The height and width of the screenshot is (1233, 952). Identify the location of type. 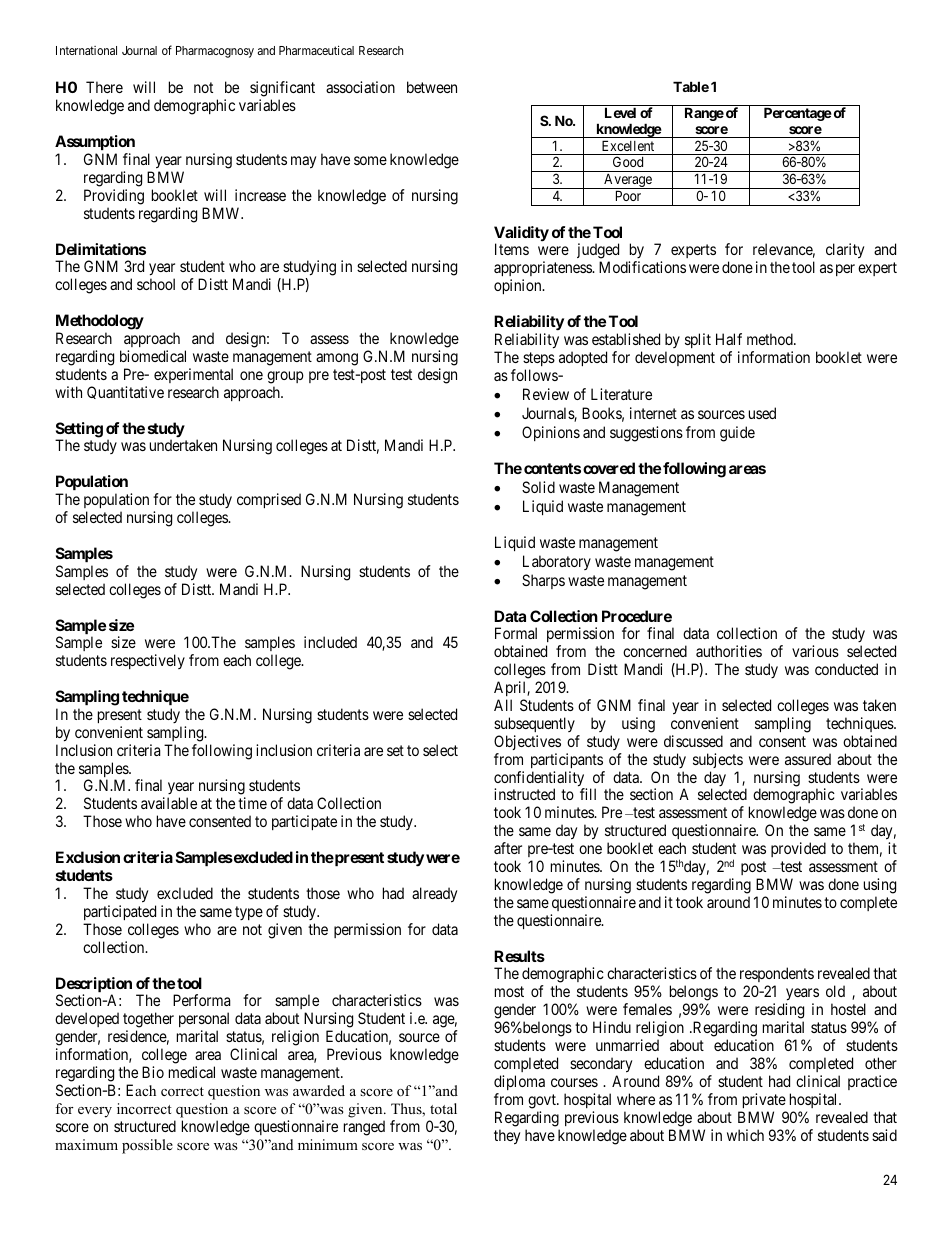
(249, 913).
